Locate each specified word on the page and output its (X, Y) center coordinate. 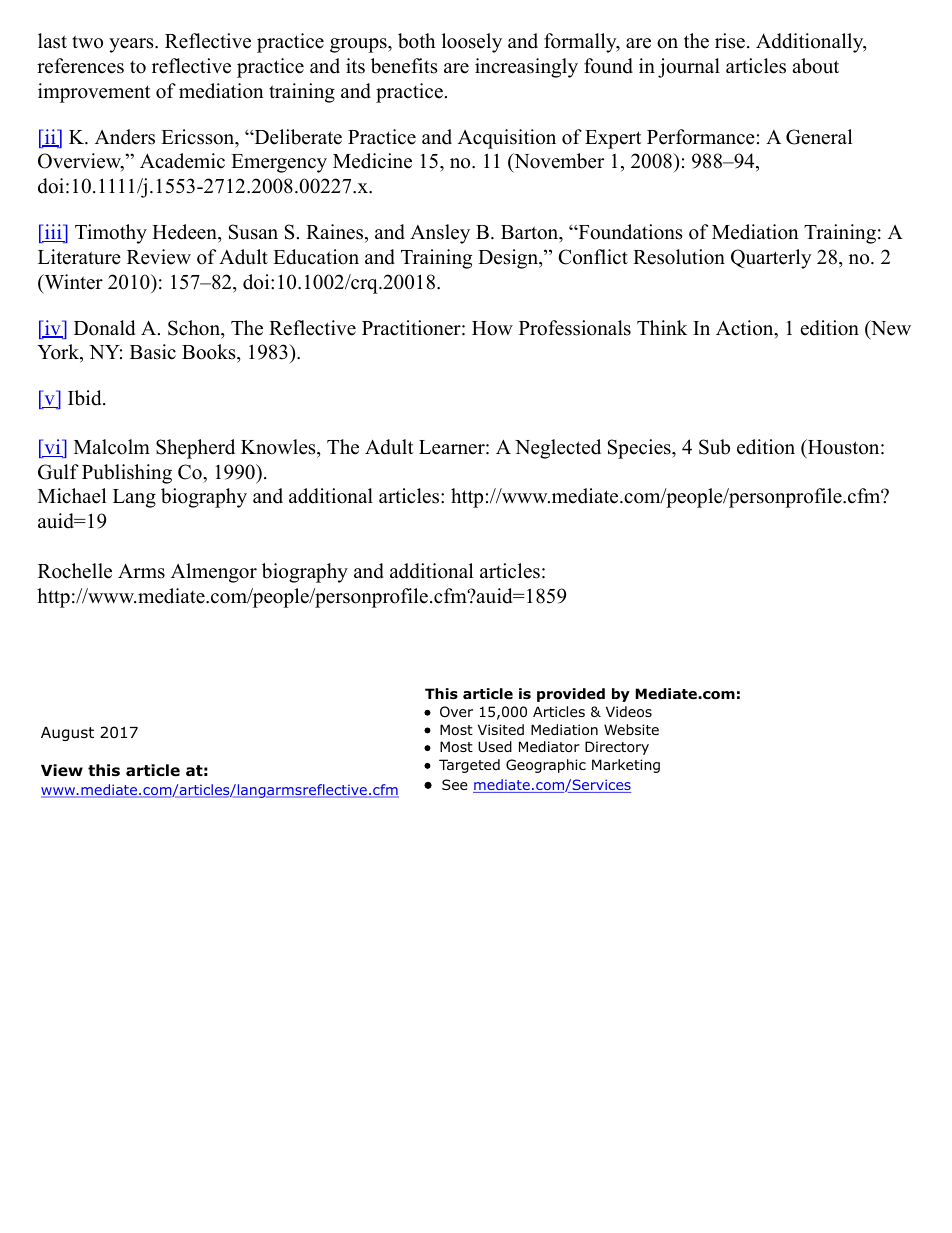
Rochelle (75, 571)
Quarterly (771, 259)
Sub (714, 447)
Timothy (111, 234)
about (815, 66)
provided (571, 695)
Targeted (469, 766)
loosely (472, 43)
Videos (629, 712)
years (132, 45)
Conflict (593, 257)
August (67, 734)
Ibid (86, 398)
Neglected (558, 449)
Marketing (626, 766)
